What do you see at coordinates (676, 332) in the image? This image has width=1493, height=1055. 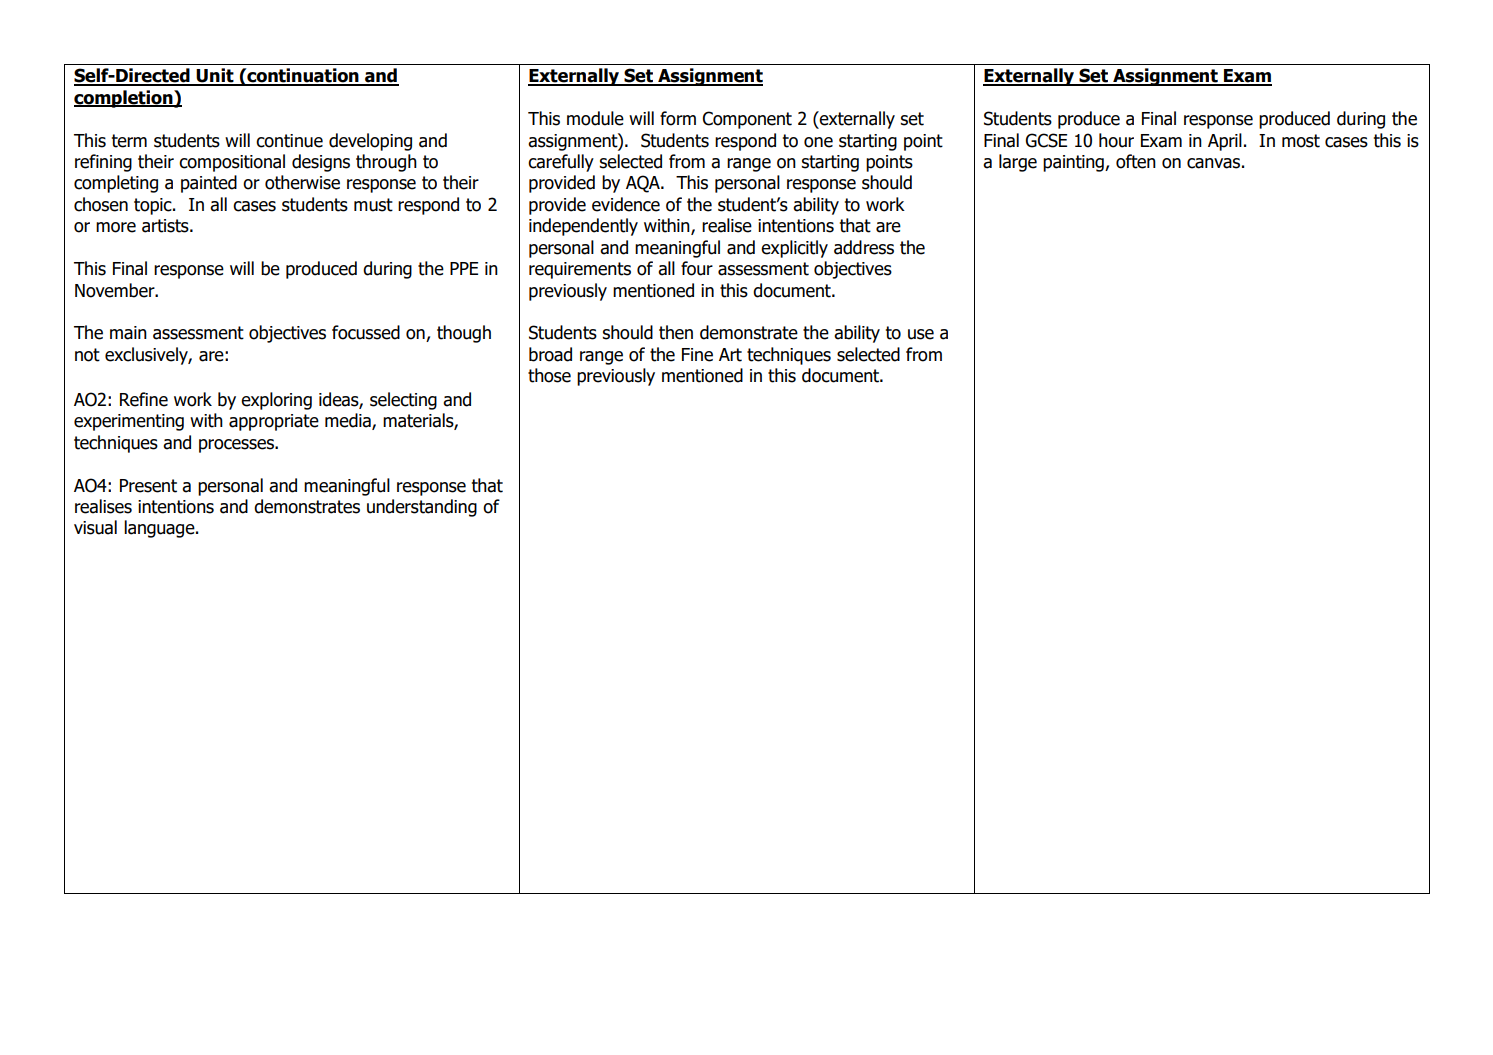 I see `then` at bounding box center [676, 332].
